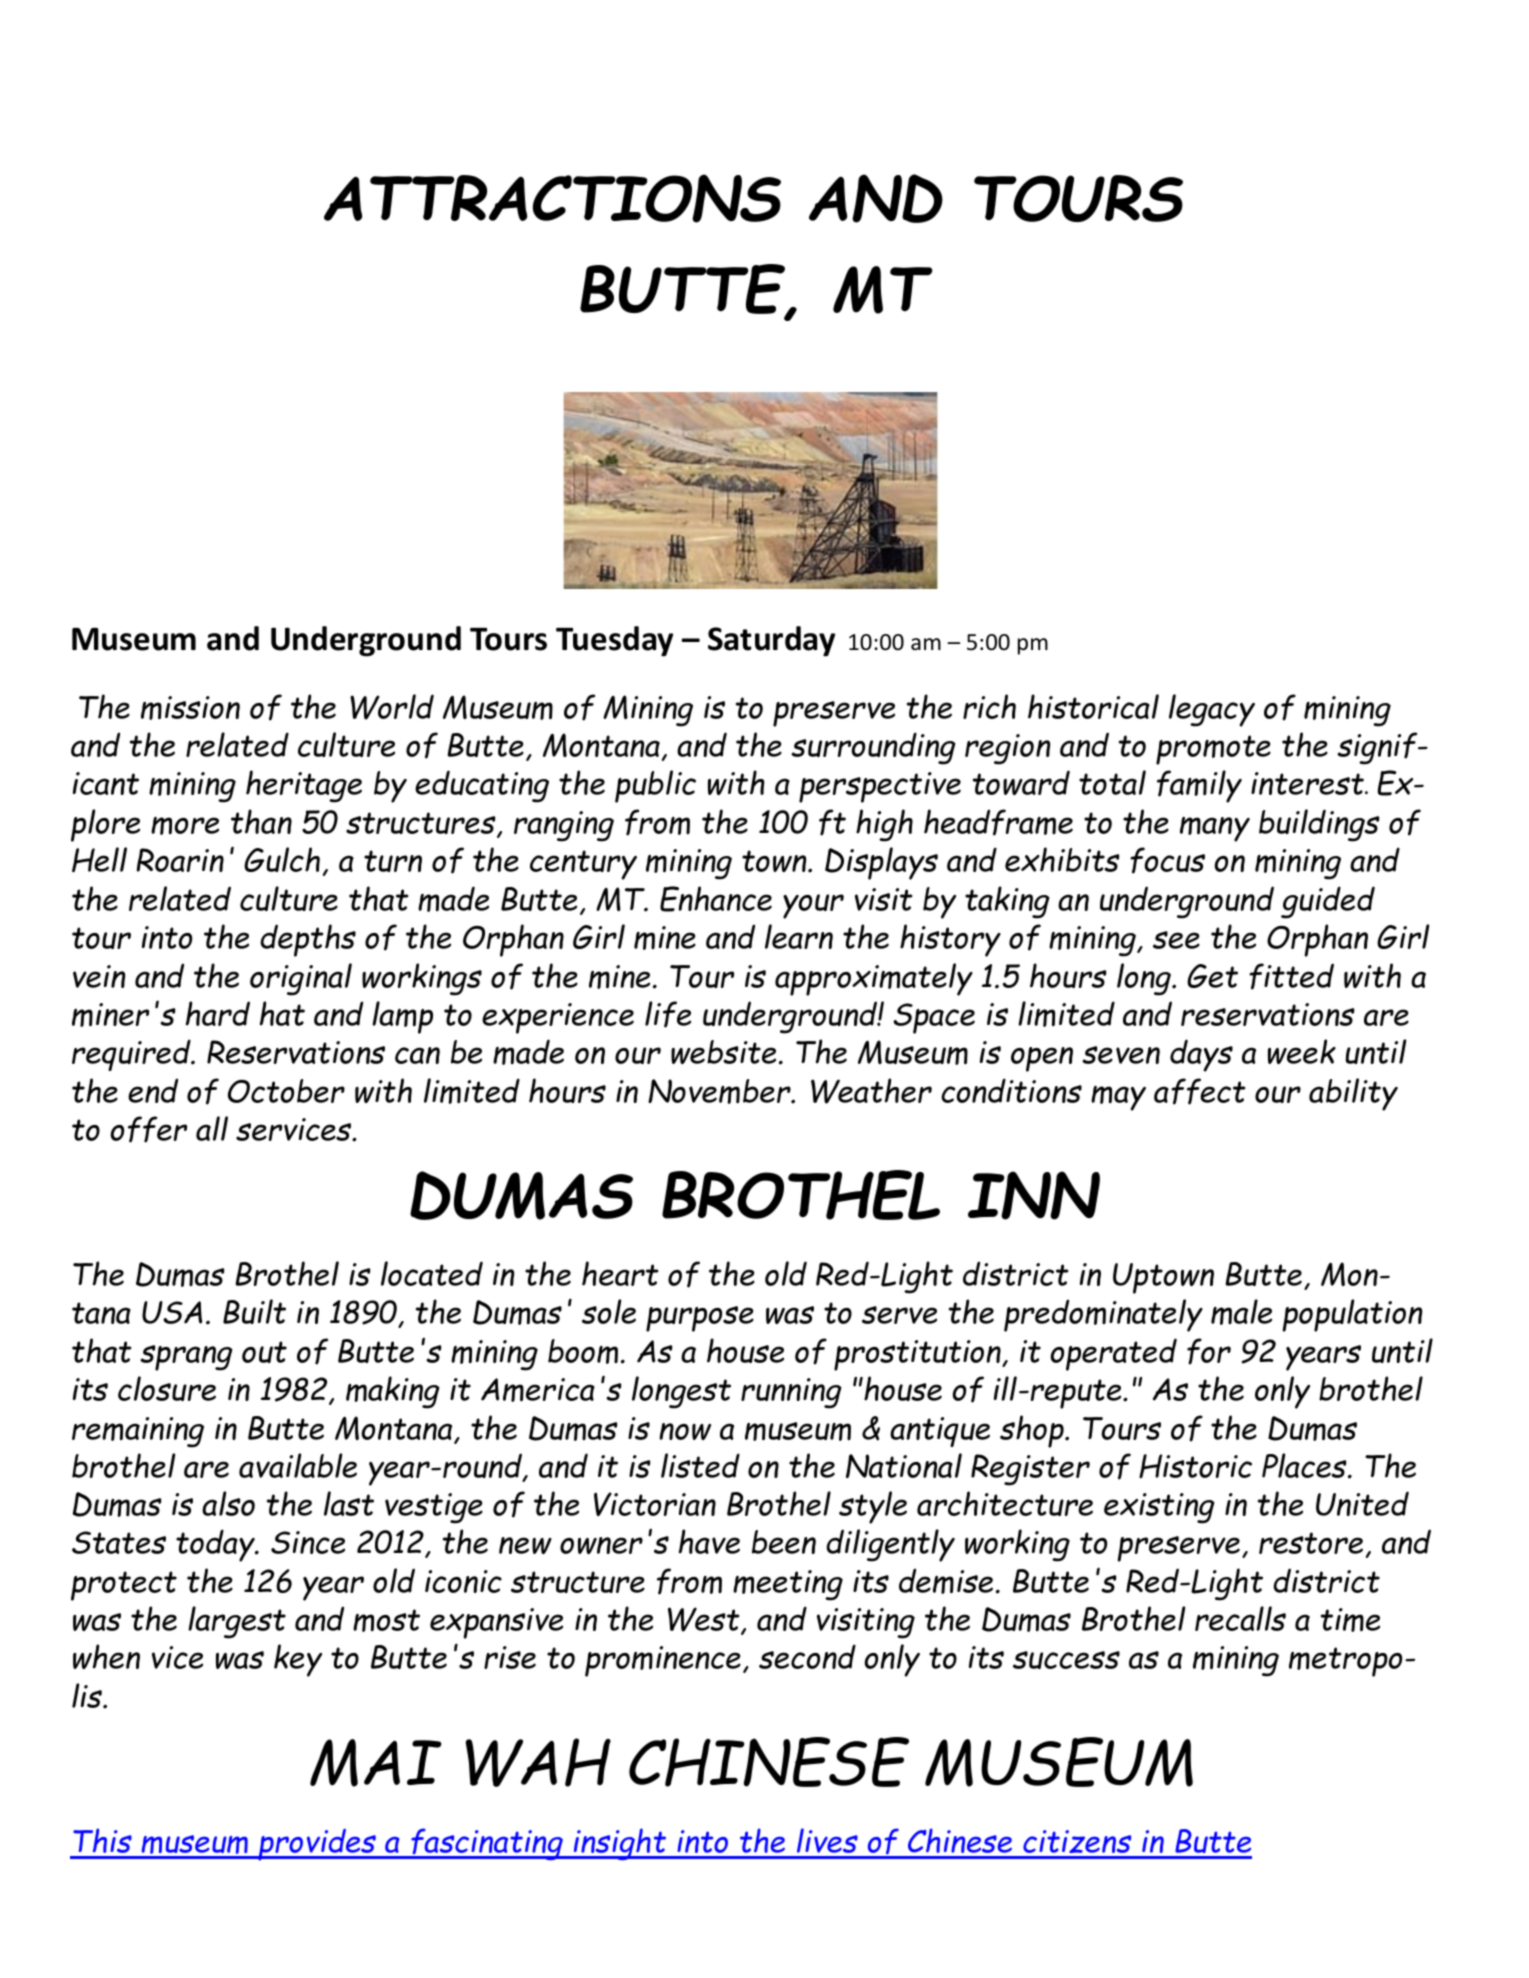  I want to click on provides, so click(317, 1845).
